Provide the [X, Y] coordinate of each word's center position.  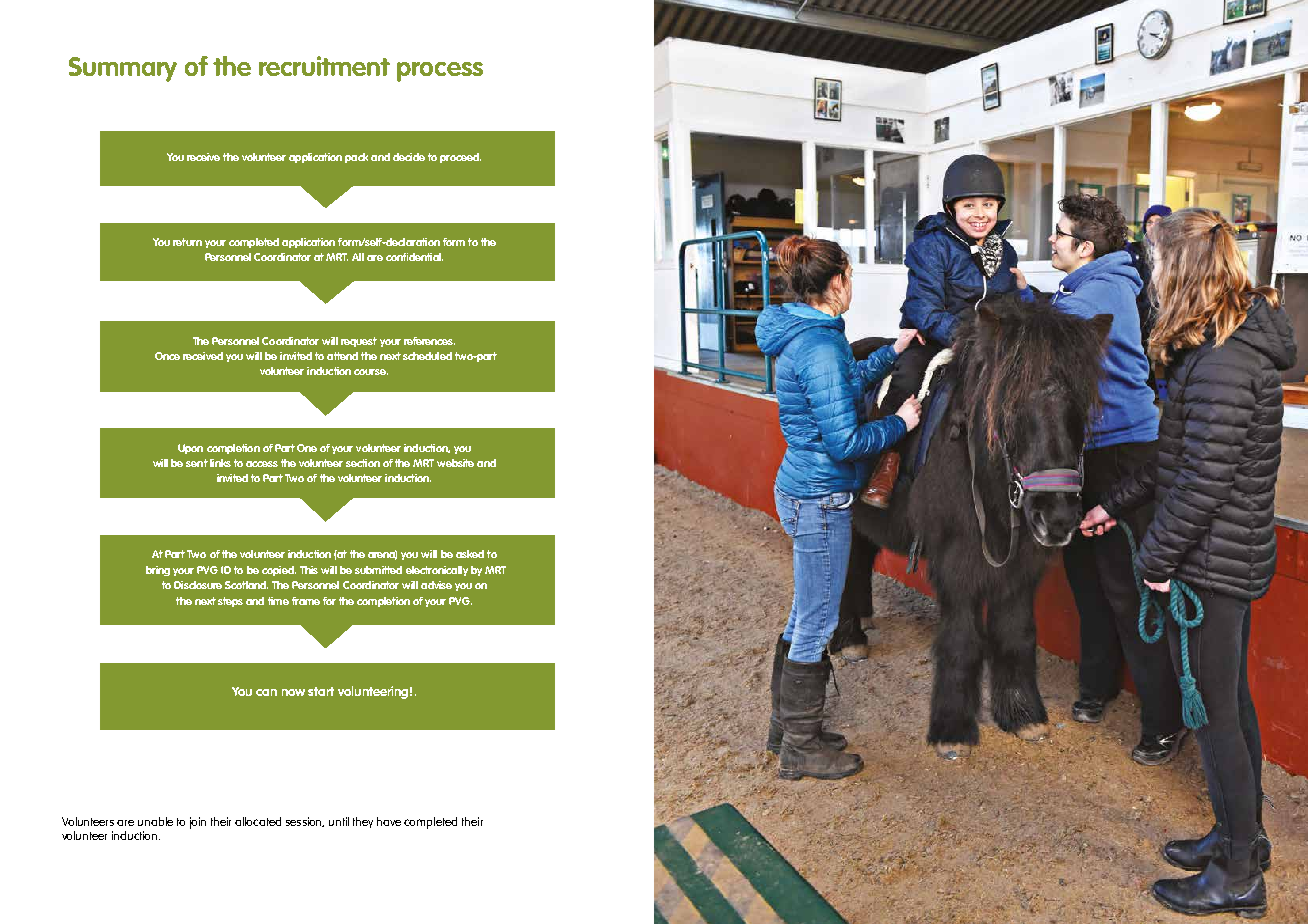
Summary [123, 69]
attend [342, 356]
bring [158, 571]
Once [167, 356]
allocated [258, 821]
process [440, 72]
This [309, 570]
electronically [437, 571]
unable [155, 821]
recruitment [324, 66]
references [429, 341]
